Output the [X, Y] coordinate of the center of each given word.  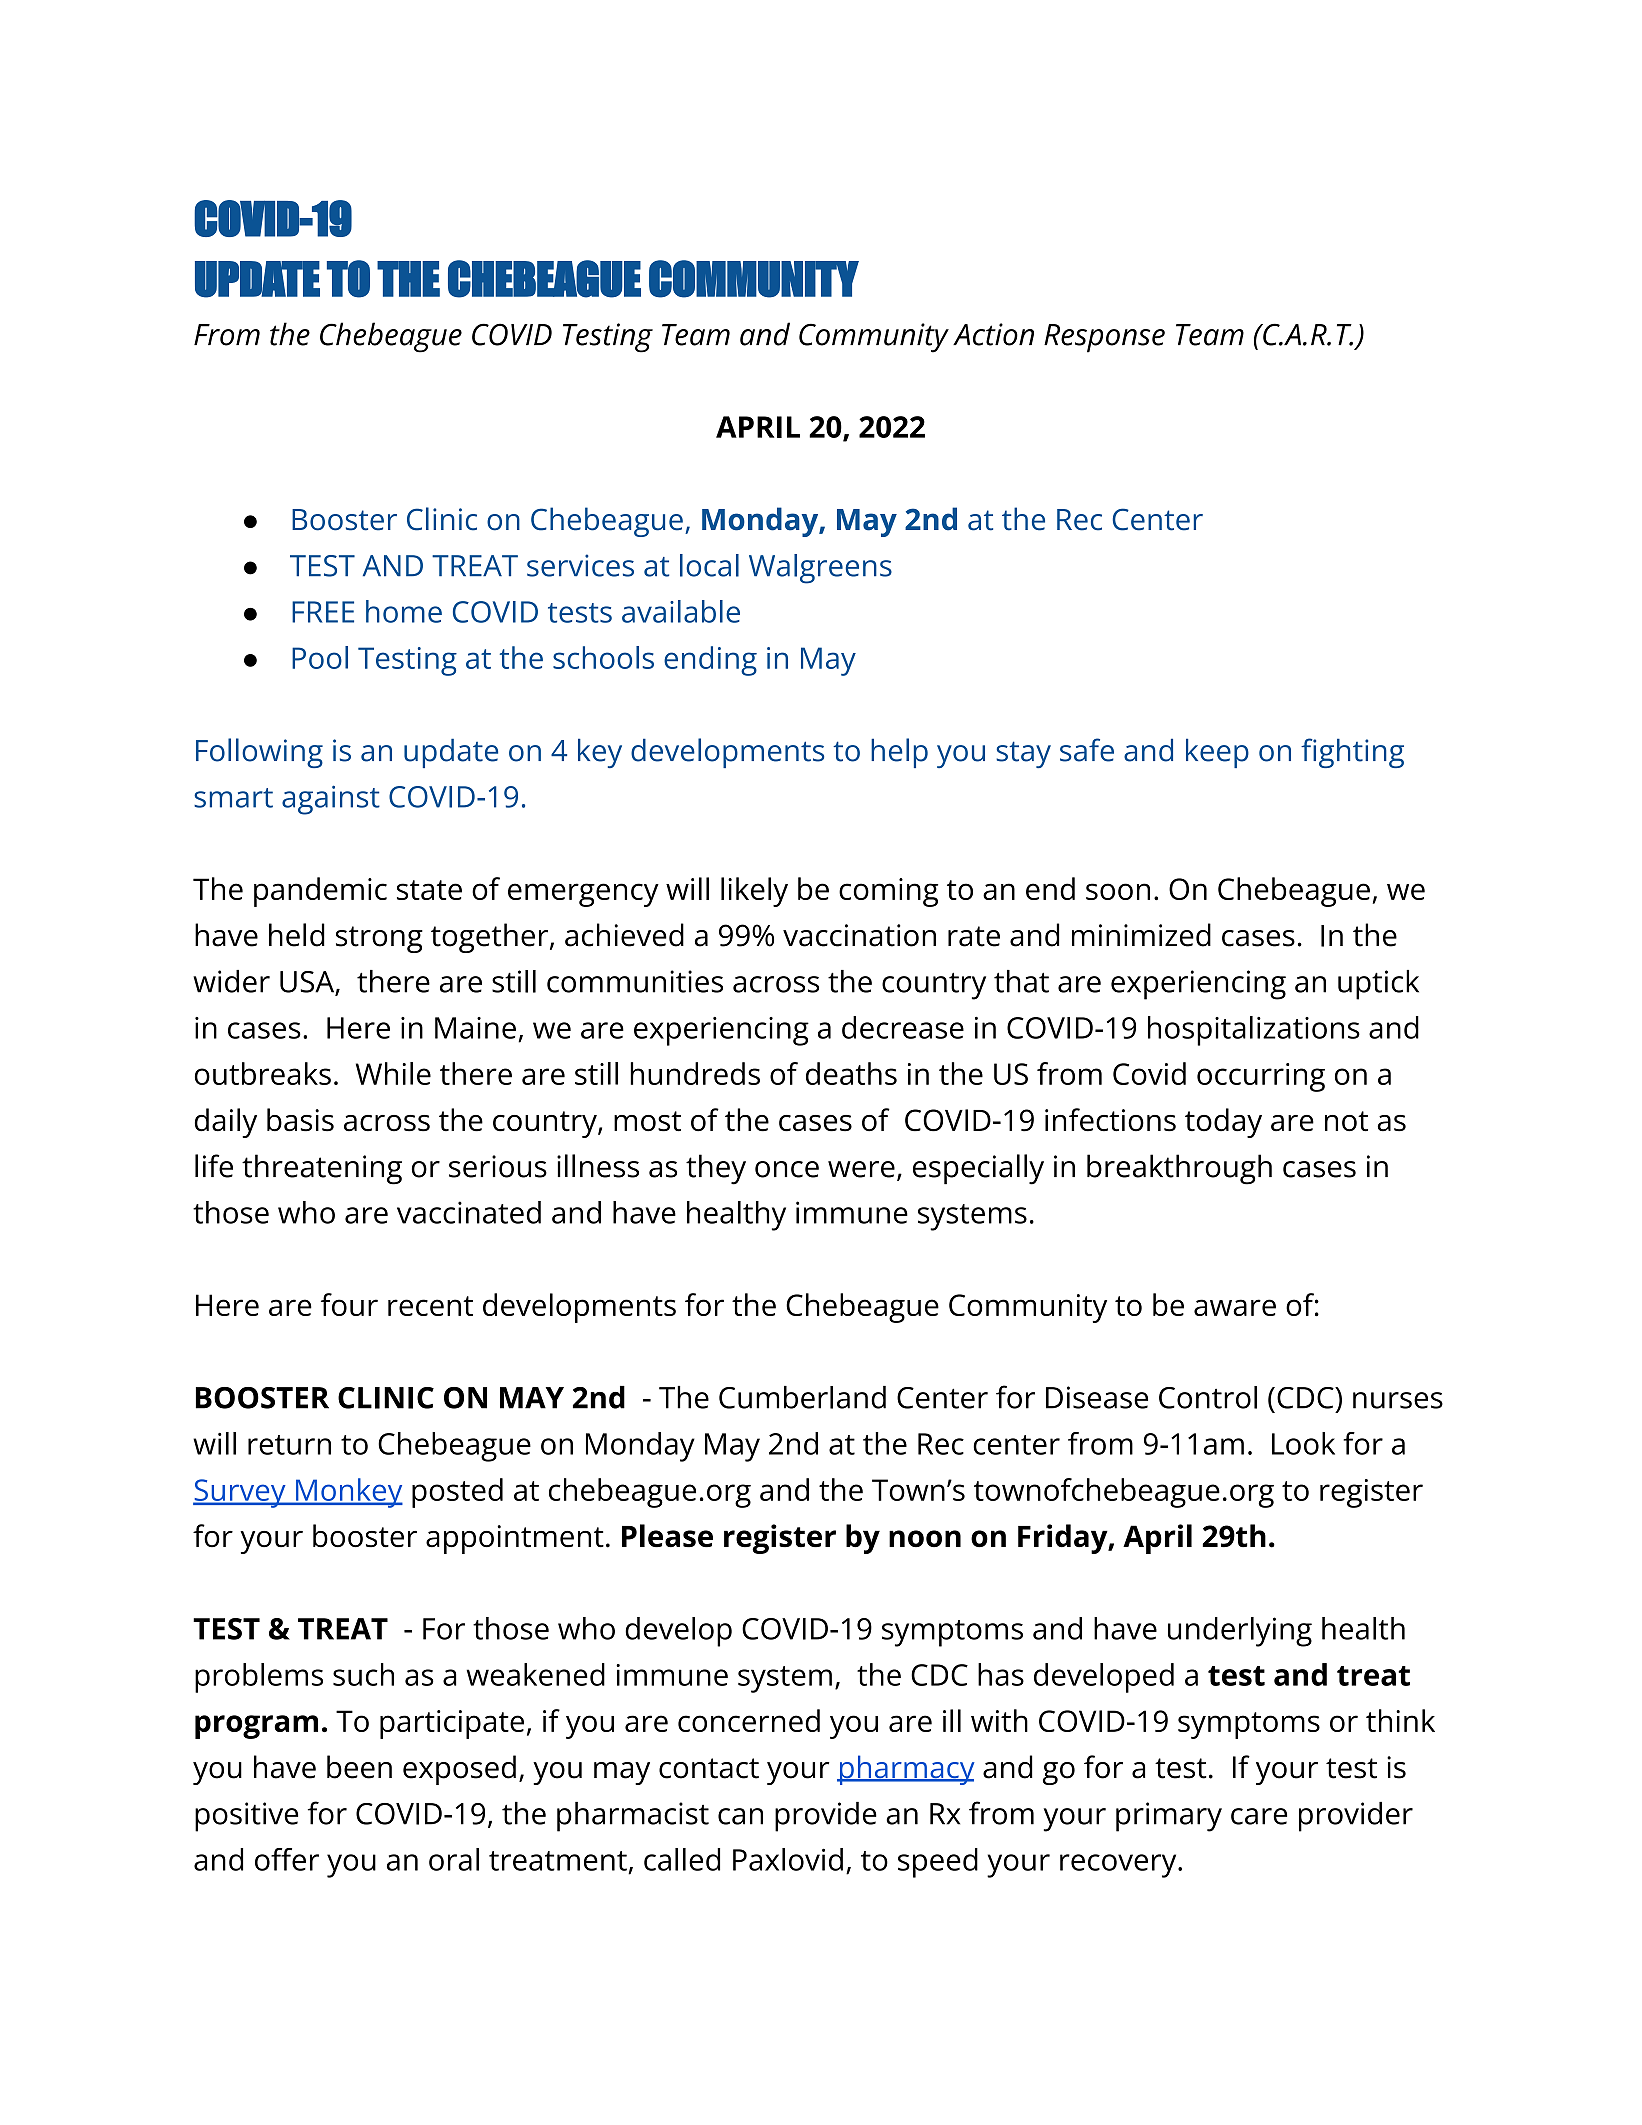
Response [1104, 338]
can [740, 1816]
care [1259, 1816]
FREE [323, 612]
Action [993, 334]
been [359, 1767]
